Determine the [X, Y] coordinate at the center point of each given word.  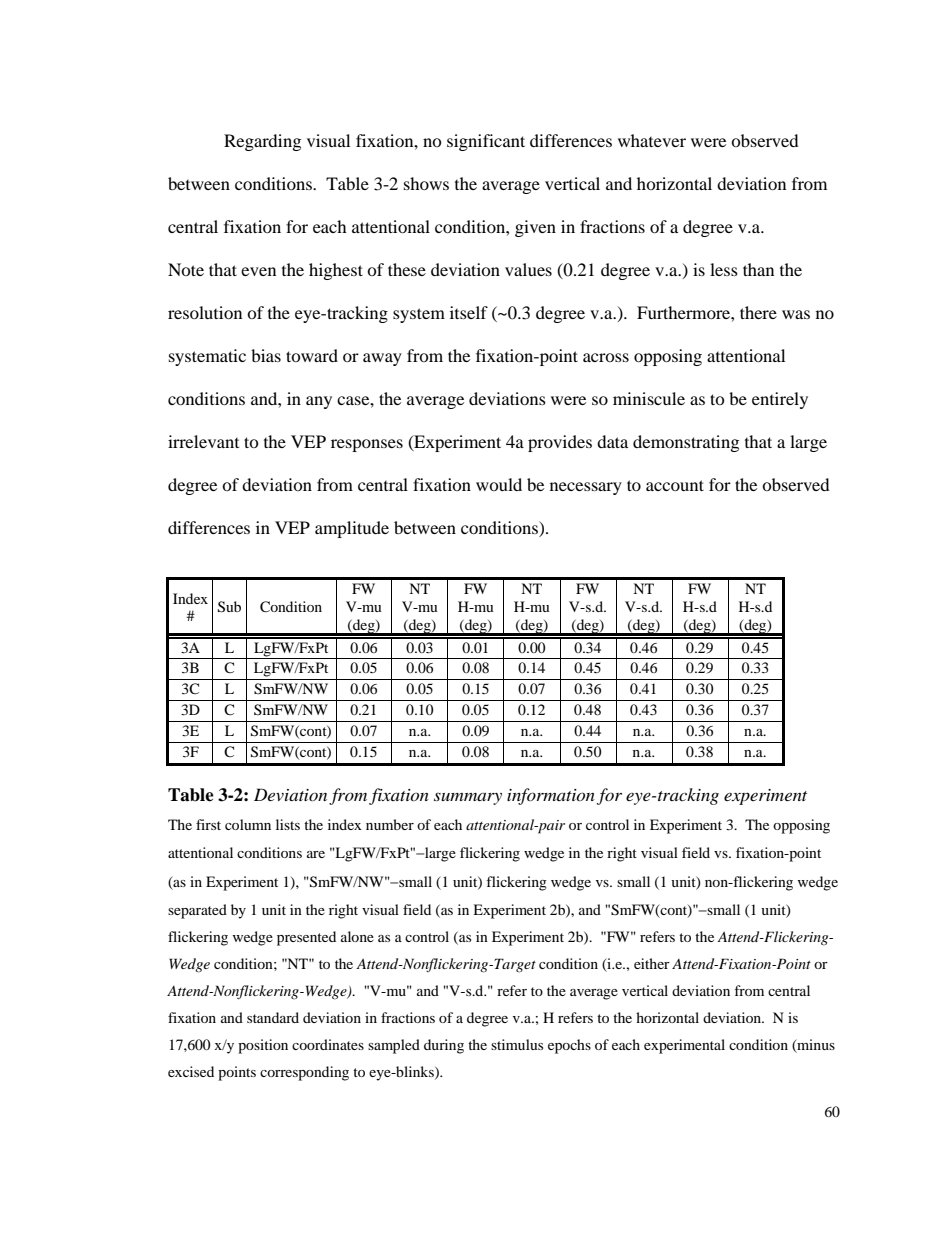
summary [468, 799]
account [675, 485]
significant [486, 142]
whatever [652, 140]
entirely [780, 400]
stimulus [517, 1044]
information [551, 796]
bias [266, 355]
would [499, 484]
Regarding [262, 142]
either [652, 963]
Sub [229, 607]
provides [560, 443]
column [248, 824]
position [263, 1046]
